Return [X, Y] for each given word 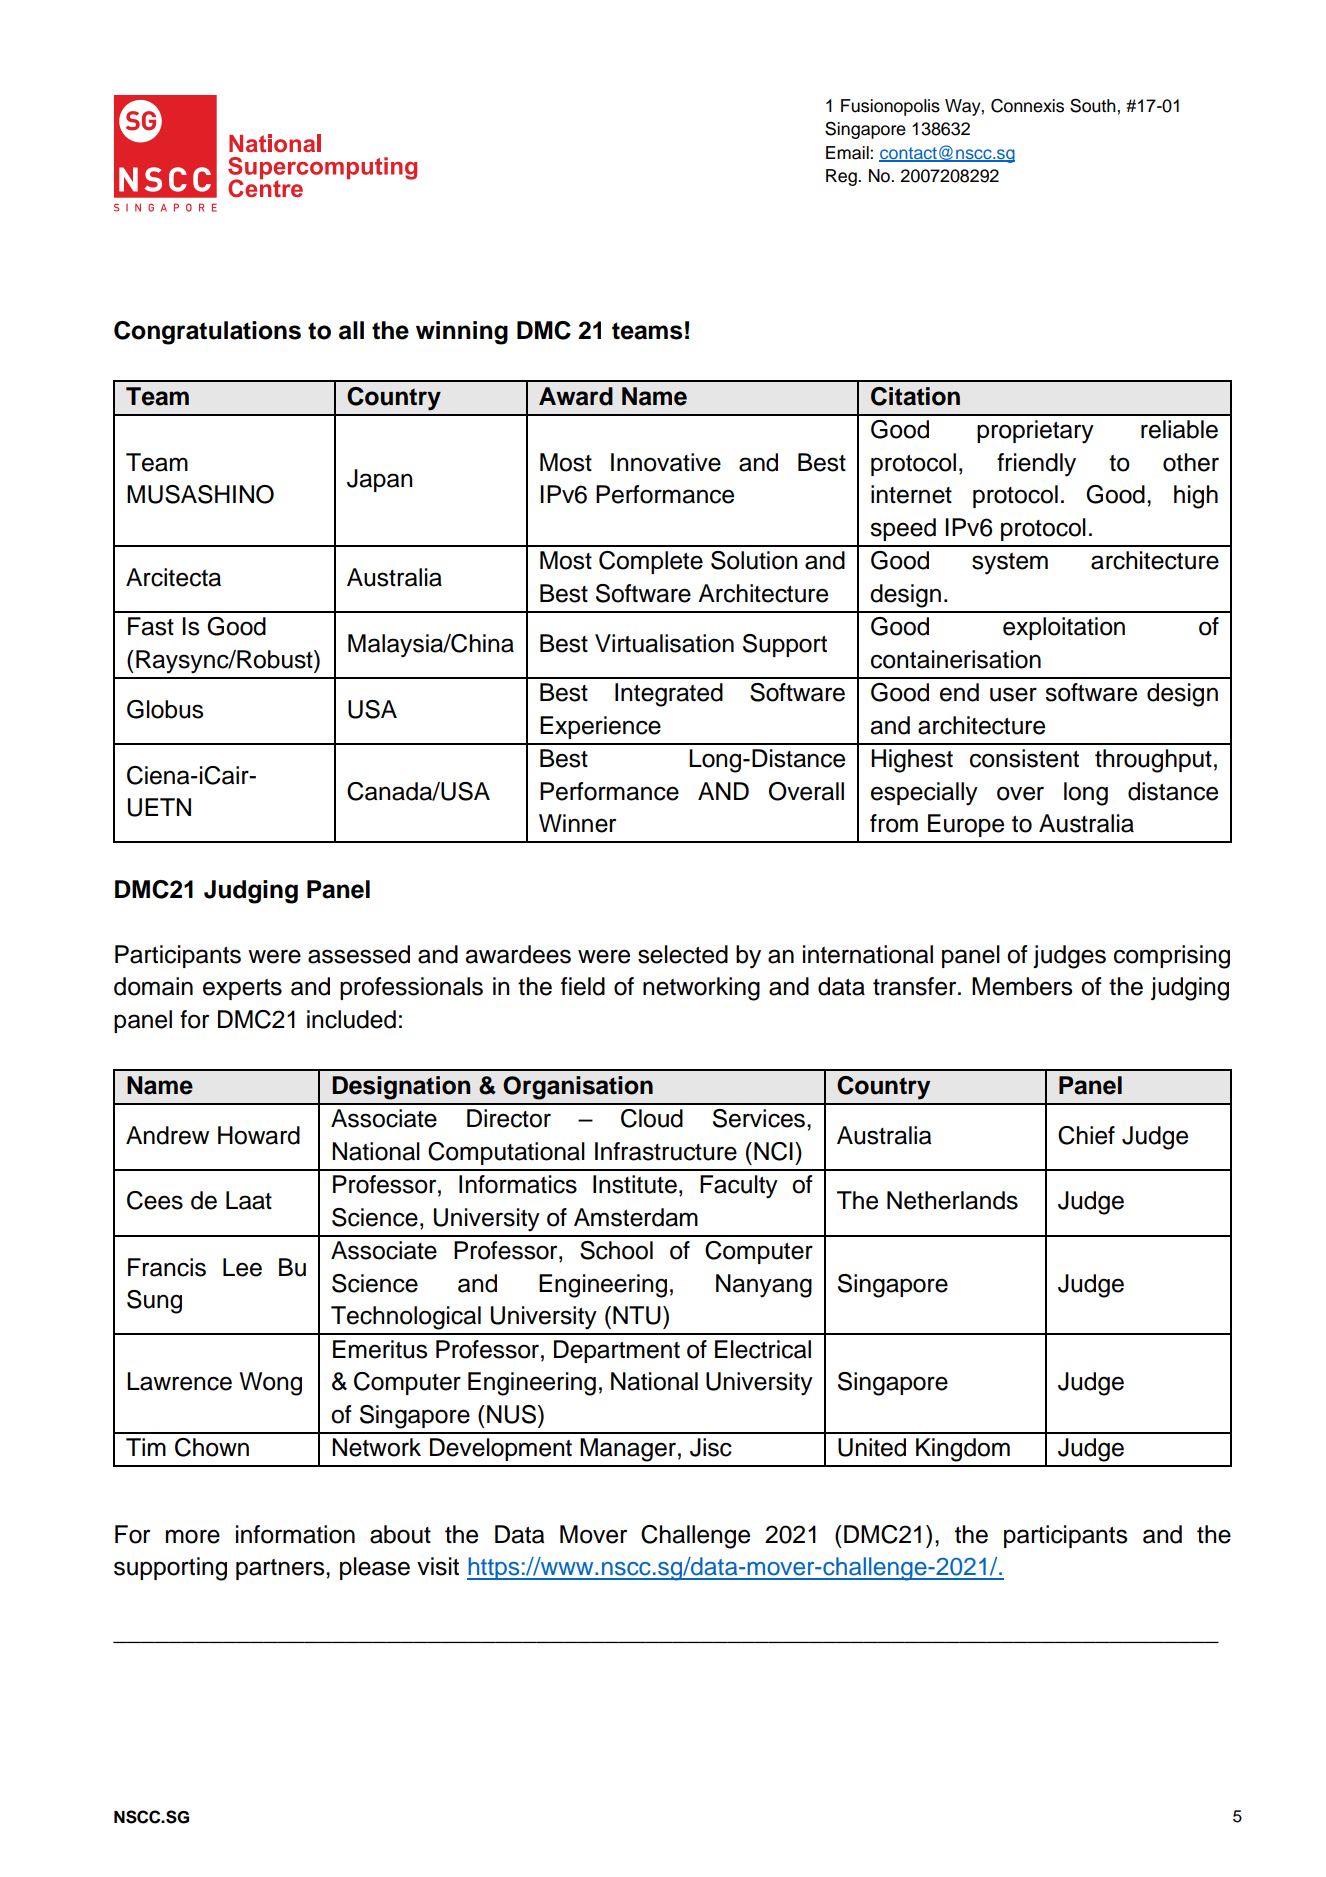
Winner [577, 823]
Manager [628, 1450]
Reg [842, 177]
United [872, 1447]
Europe [966, 825]
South [1094, 105]
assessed [359, 954]
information [295, 1534]
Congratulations [207, 333]
